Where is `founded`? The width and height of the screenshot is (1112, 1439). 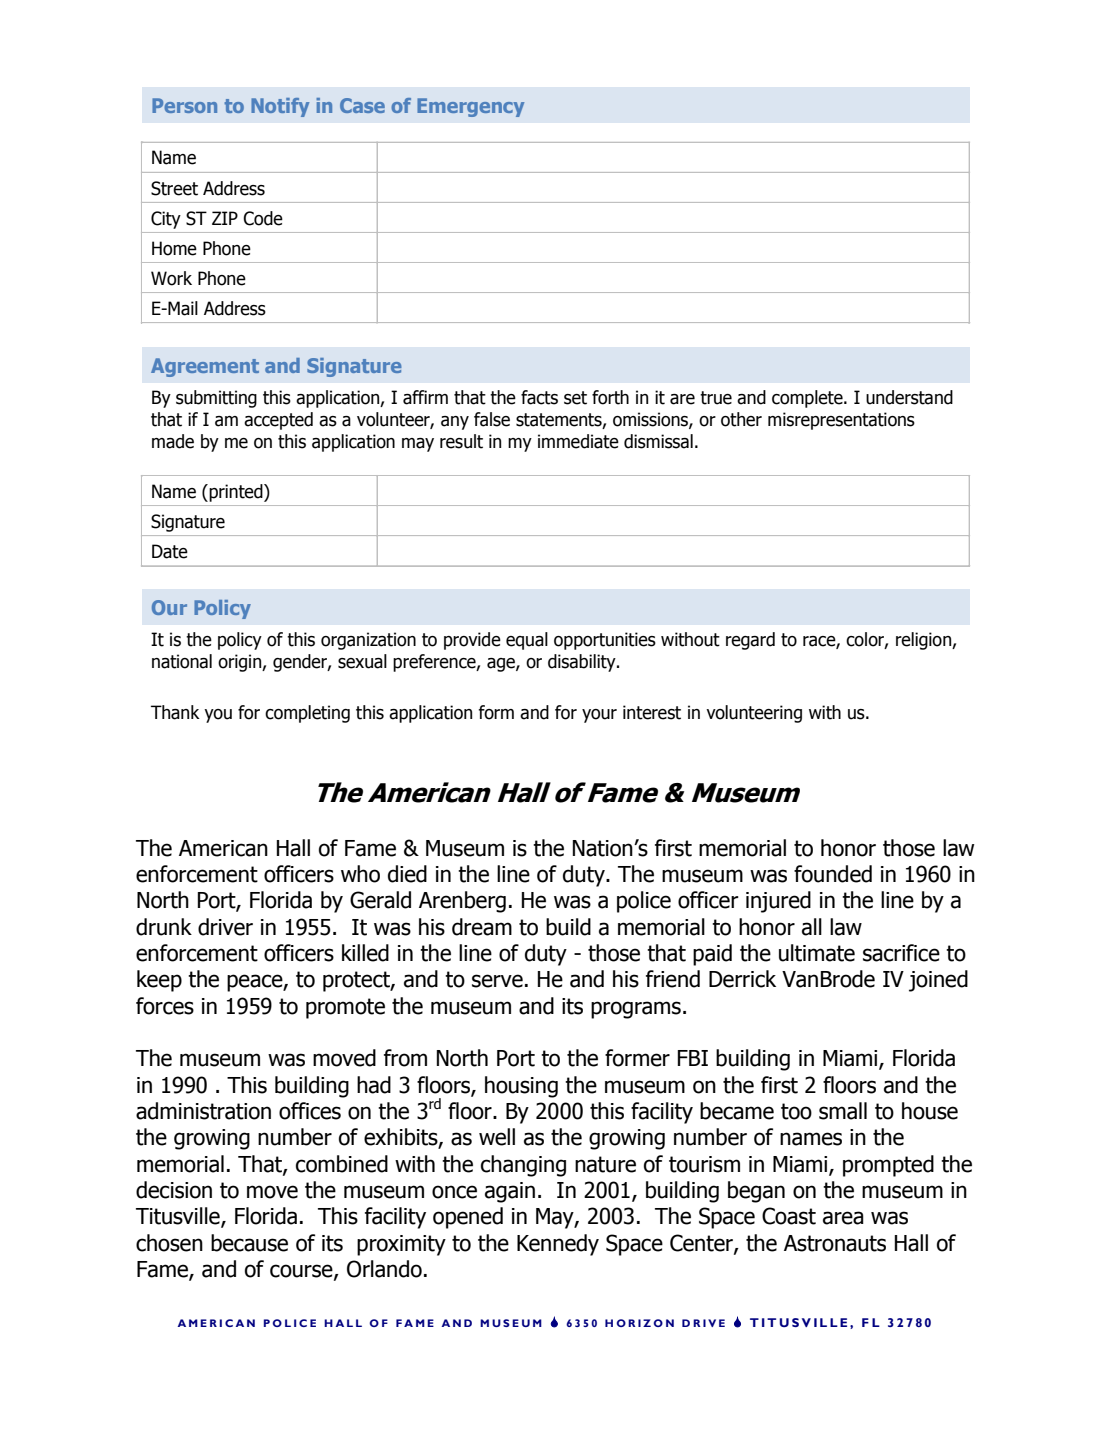 founded is located at coordinates (833, 874).
